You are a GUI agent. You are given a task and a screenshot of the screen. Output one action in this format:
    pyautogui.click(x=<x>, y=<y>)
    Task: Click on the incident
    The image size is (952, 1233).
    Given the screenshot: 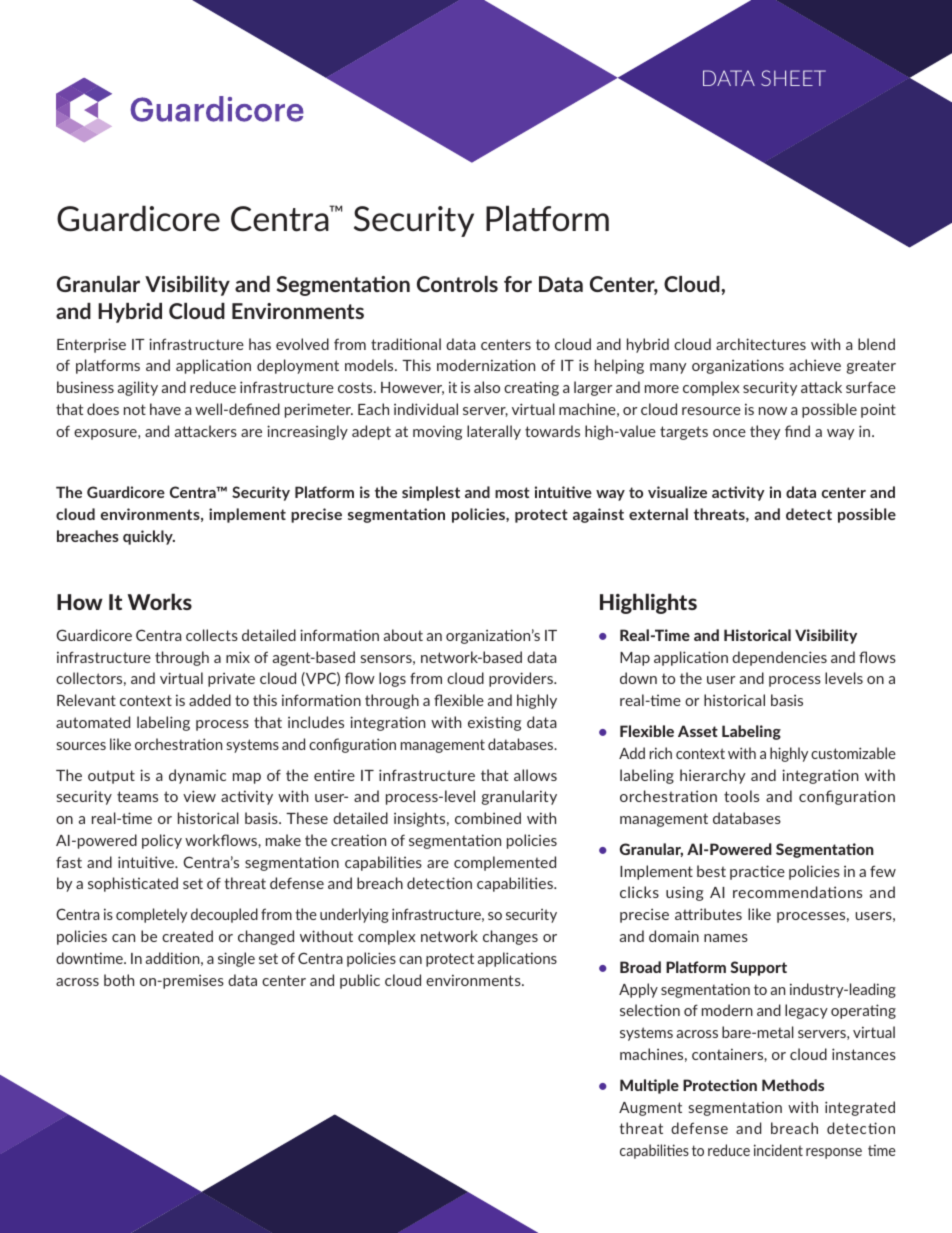 What is the action you would take?
    pyautogui.click(x=778, y=1150)
